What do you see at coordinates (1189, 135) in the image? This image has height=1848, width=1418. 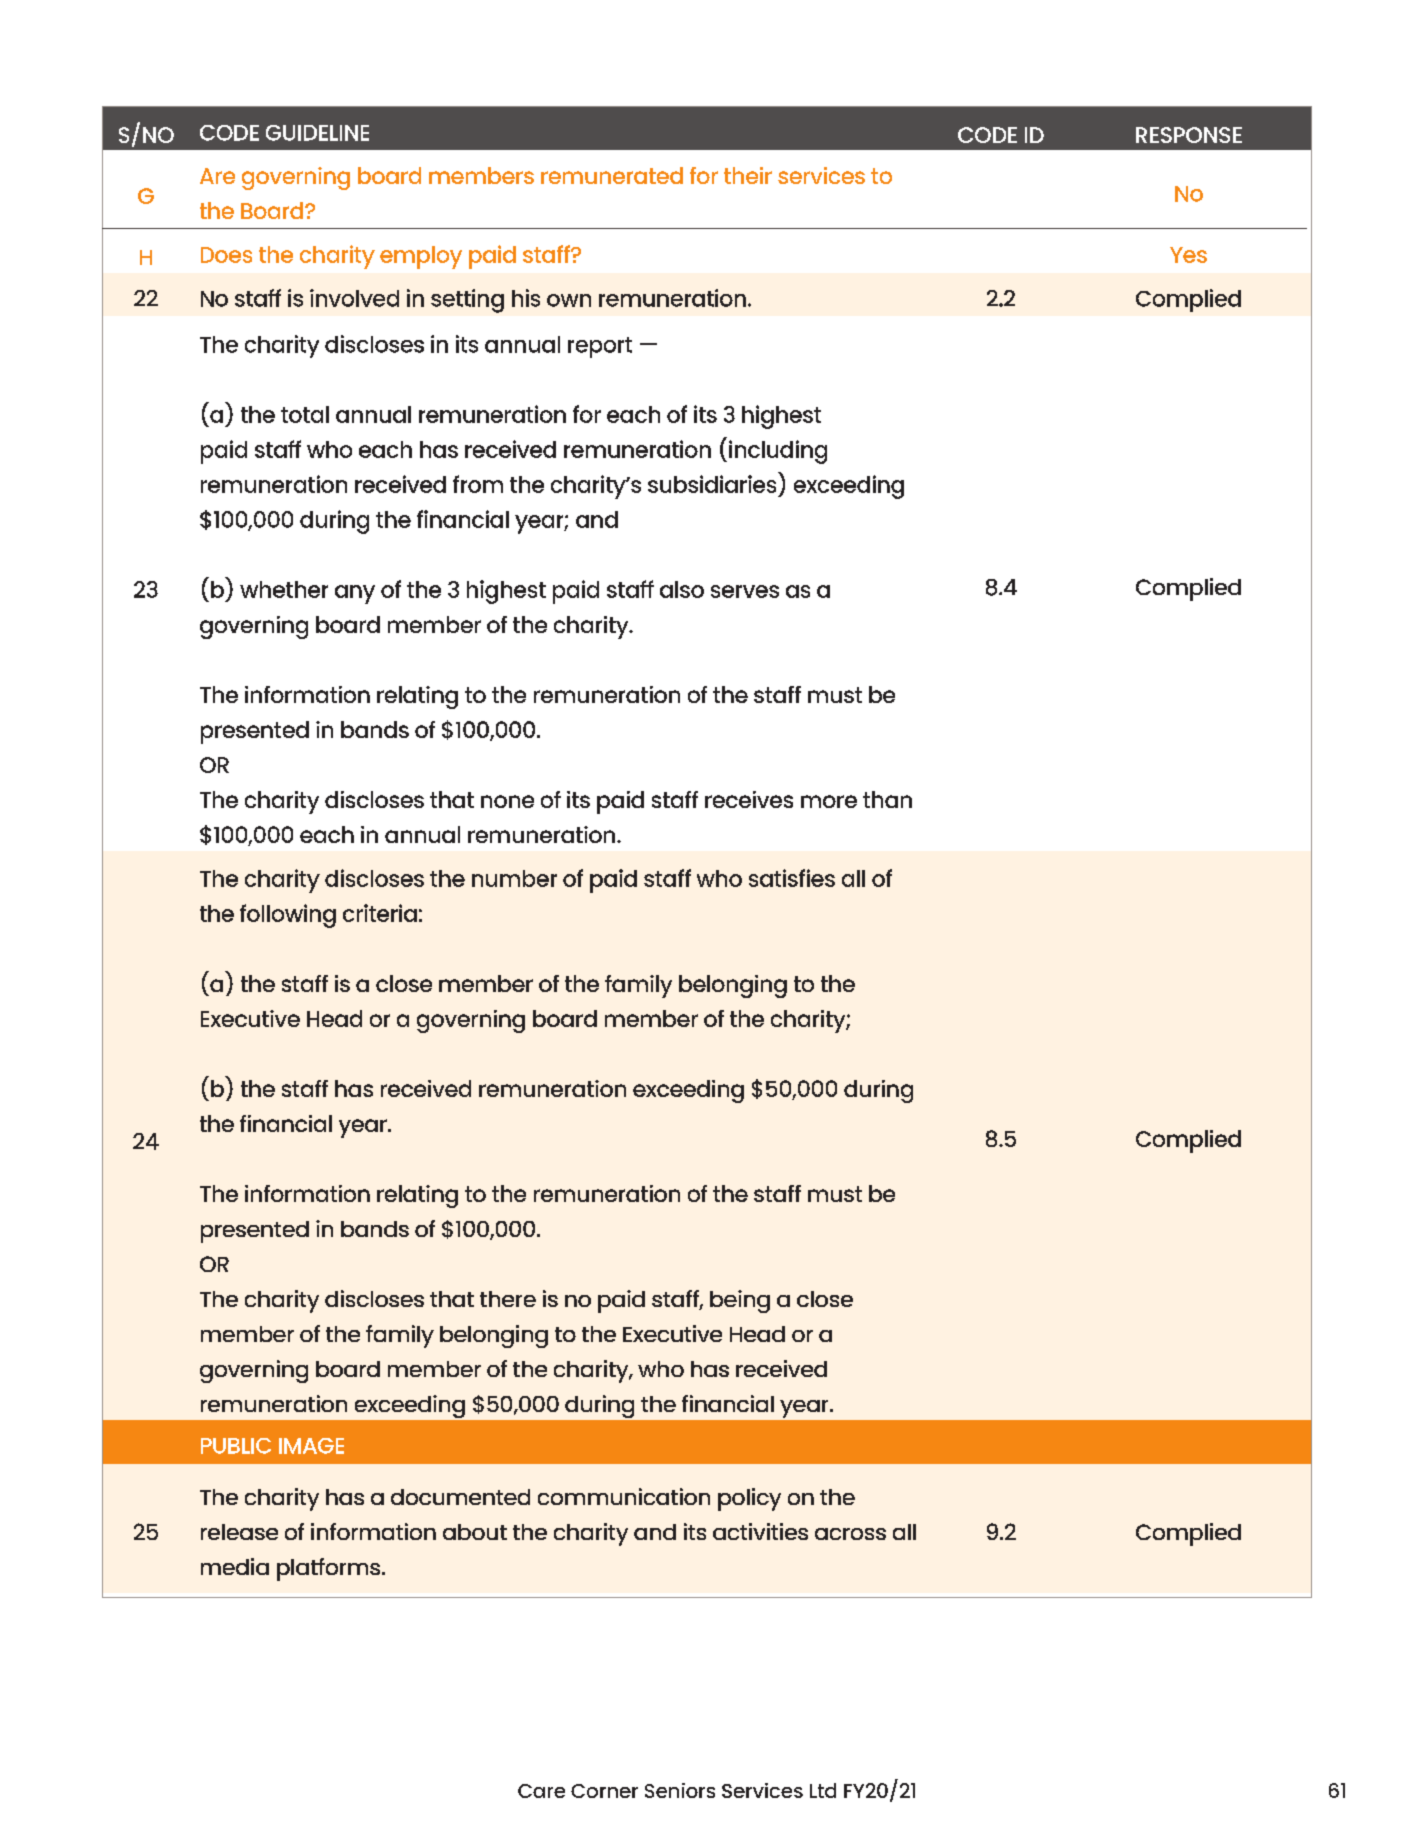 I see `RESPONSE` at bounding box center [1189, 135].
